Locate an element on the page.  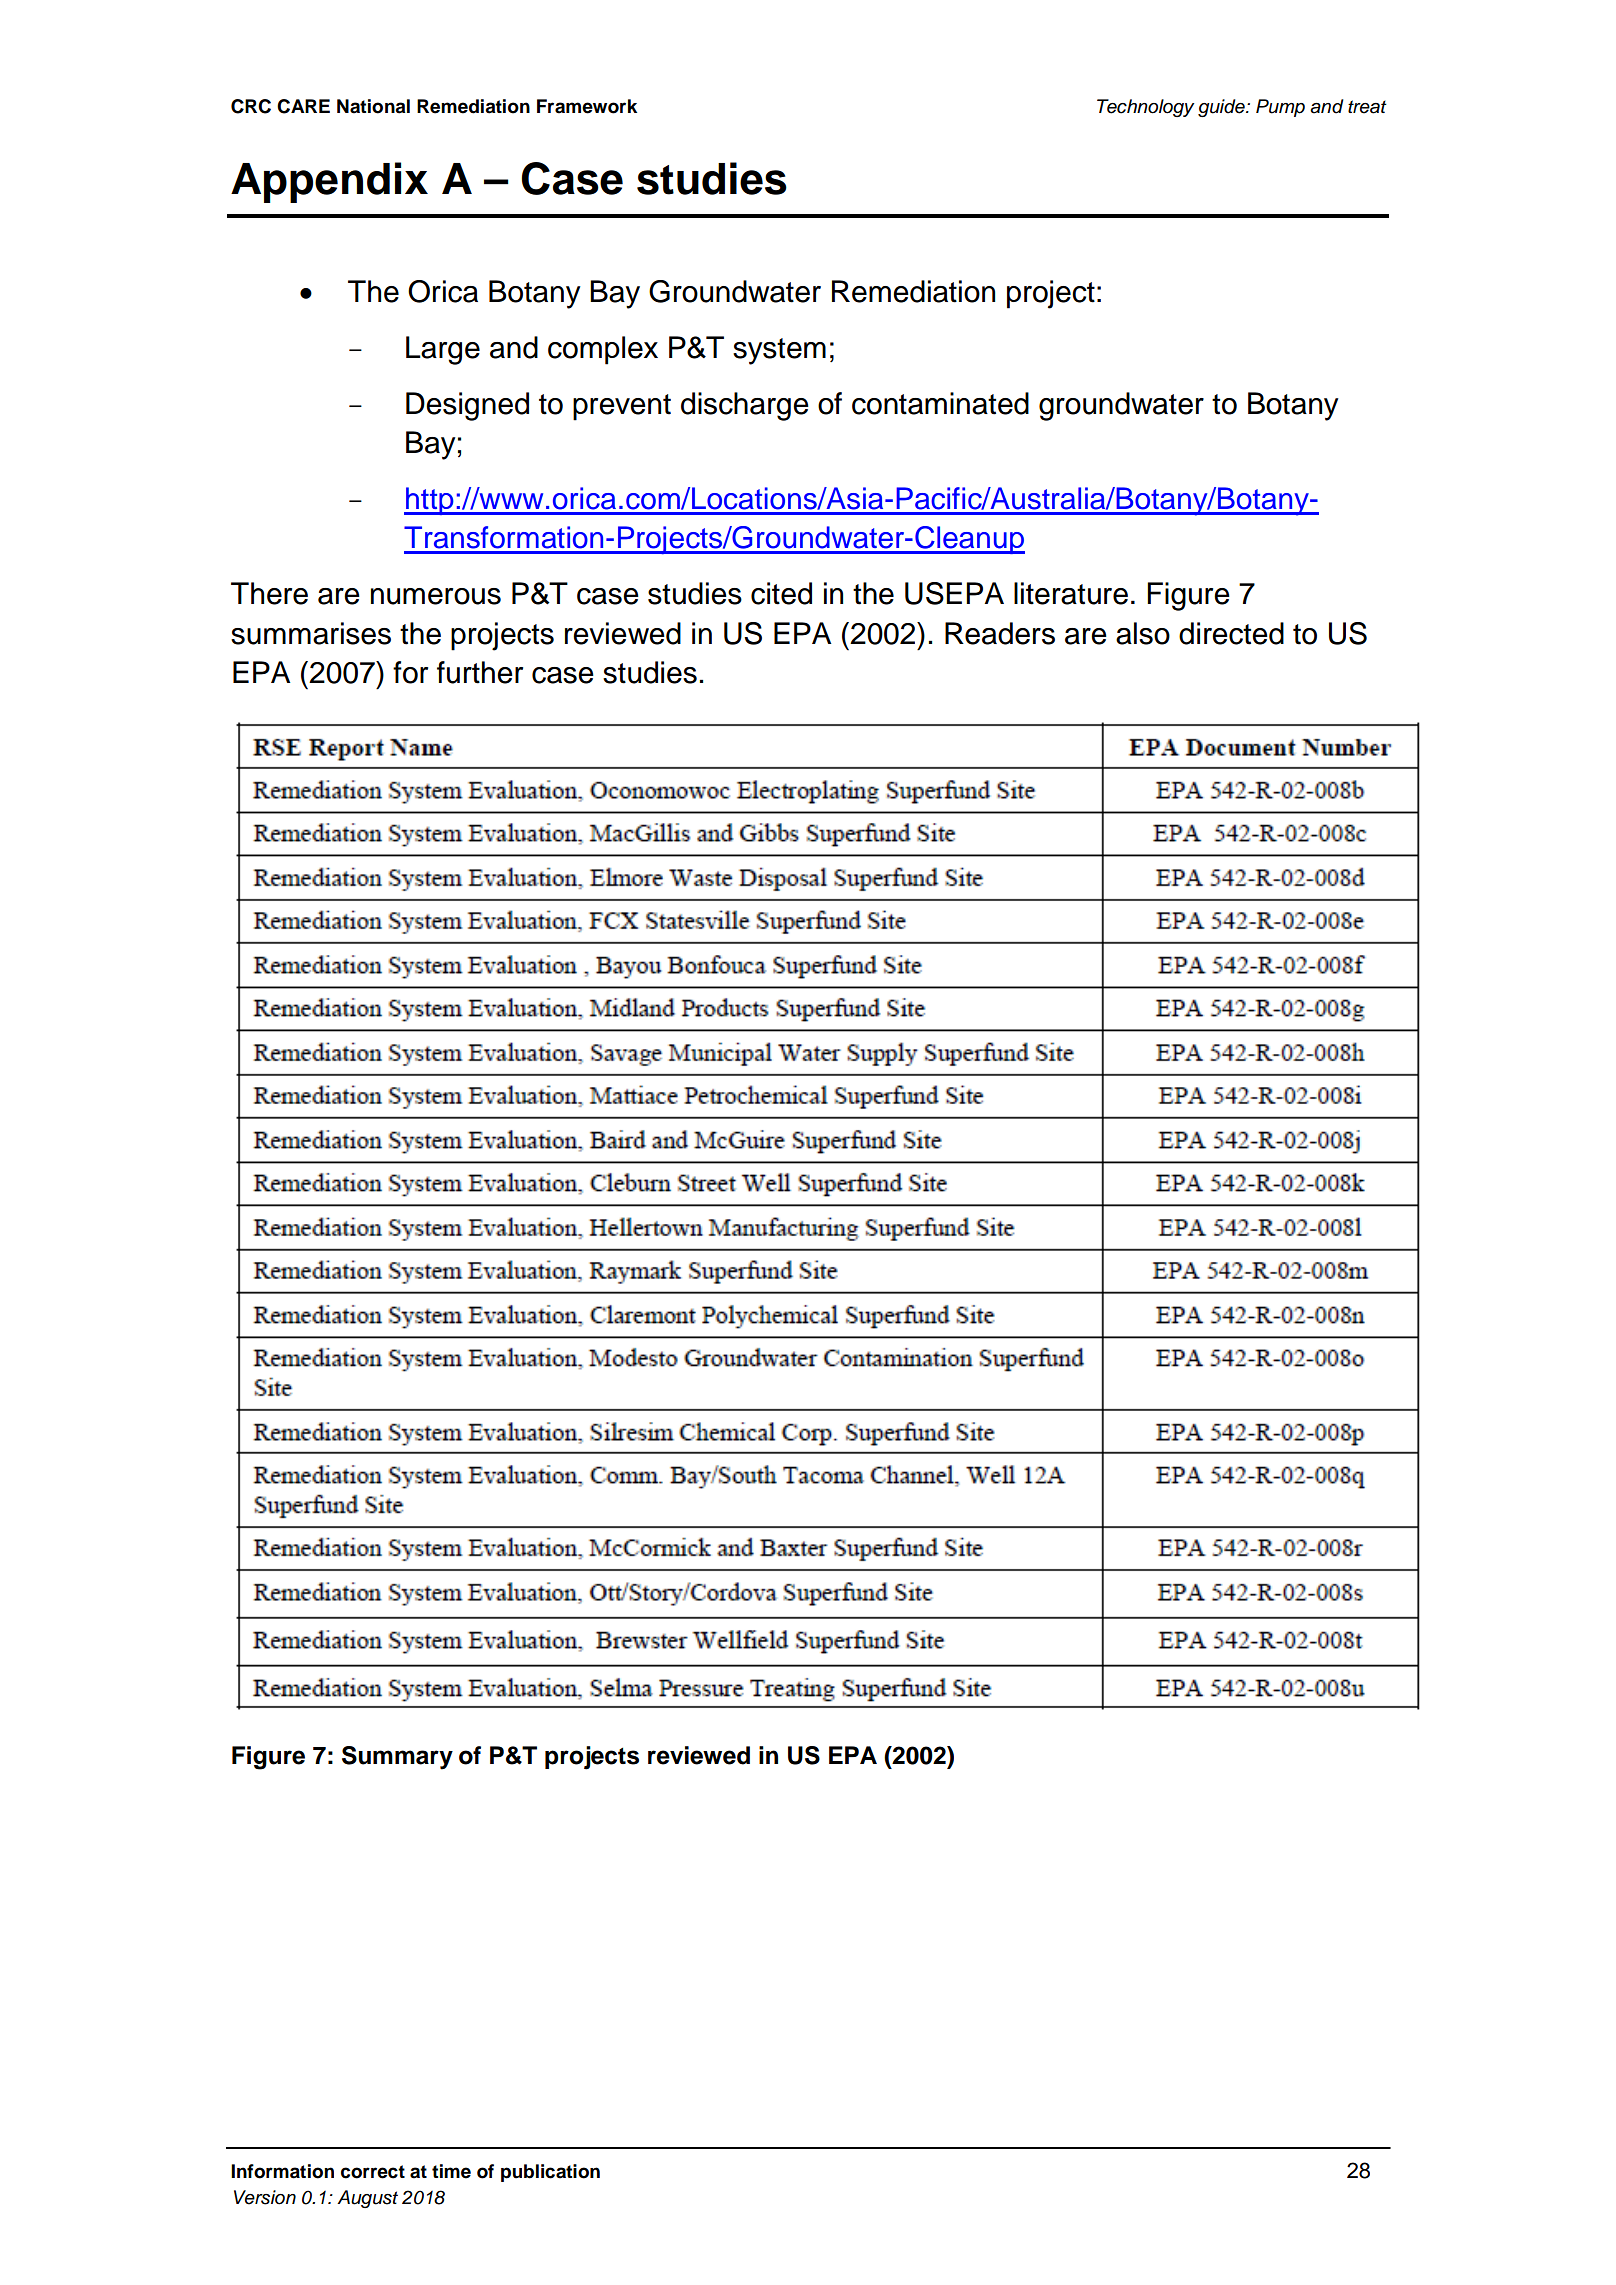
guide is located at coordinates (1222, 108).
